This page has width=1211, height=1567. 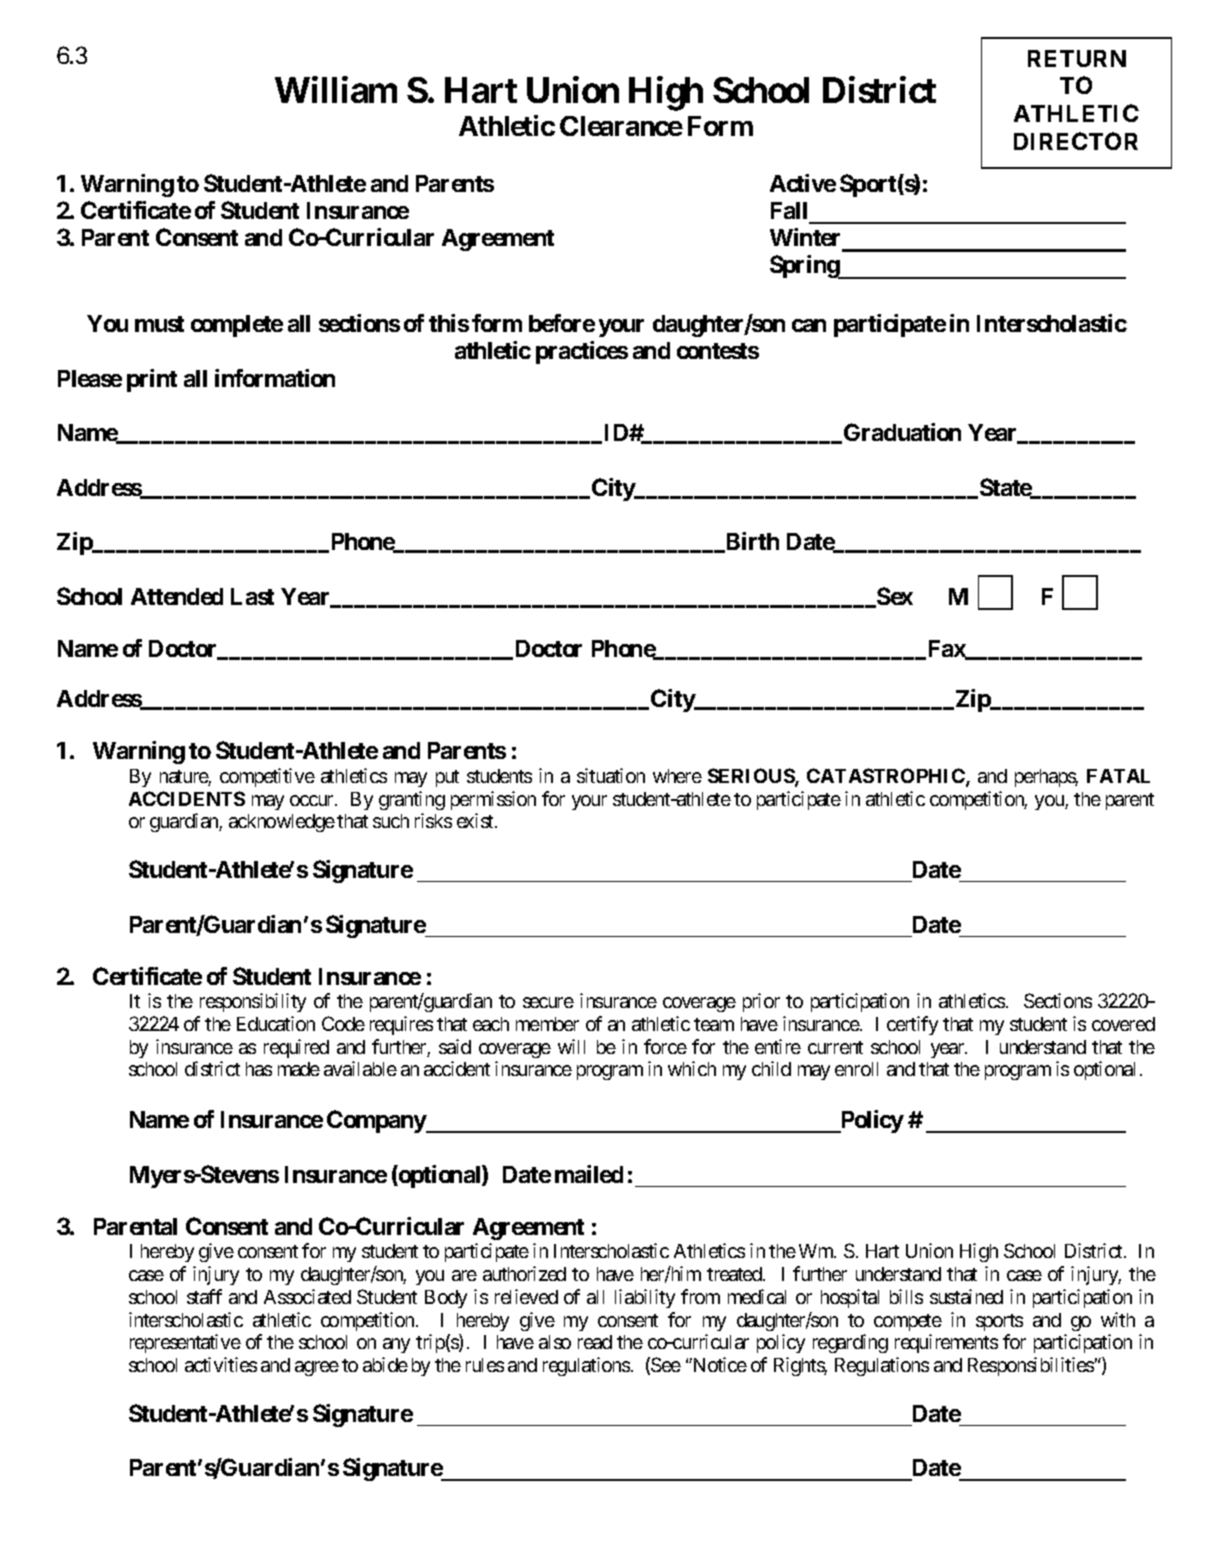 What do you see at coordinates (1077, 58) in the page?
I see `RETURN` at bounding box center [1077, 58].
